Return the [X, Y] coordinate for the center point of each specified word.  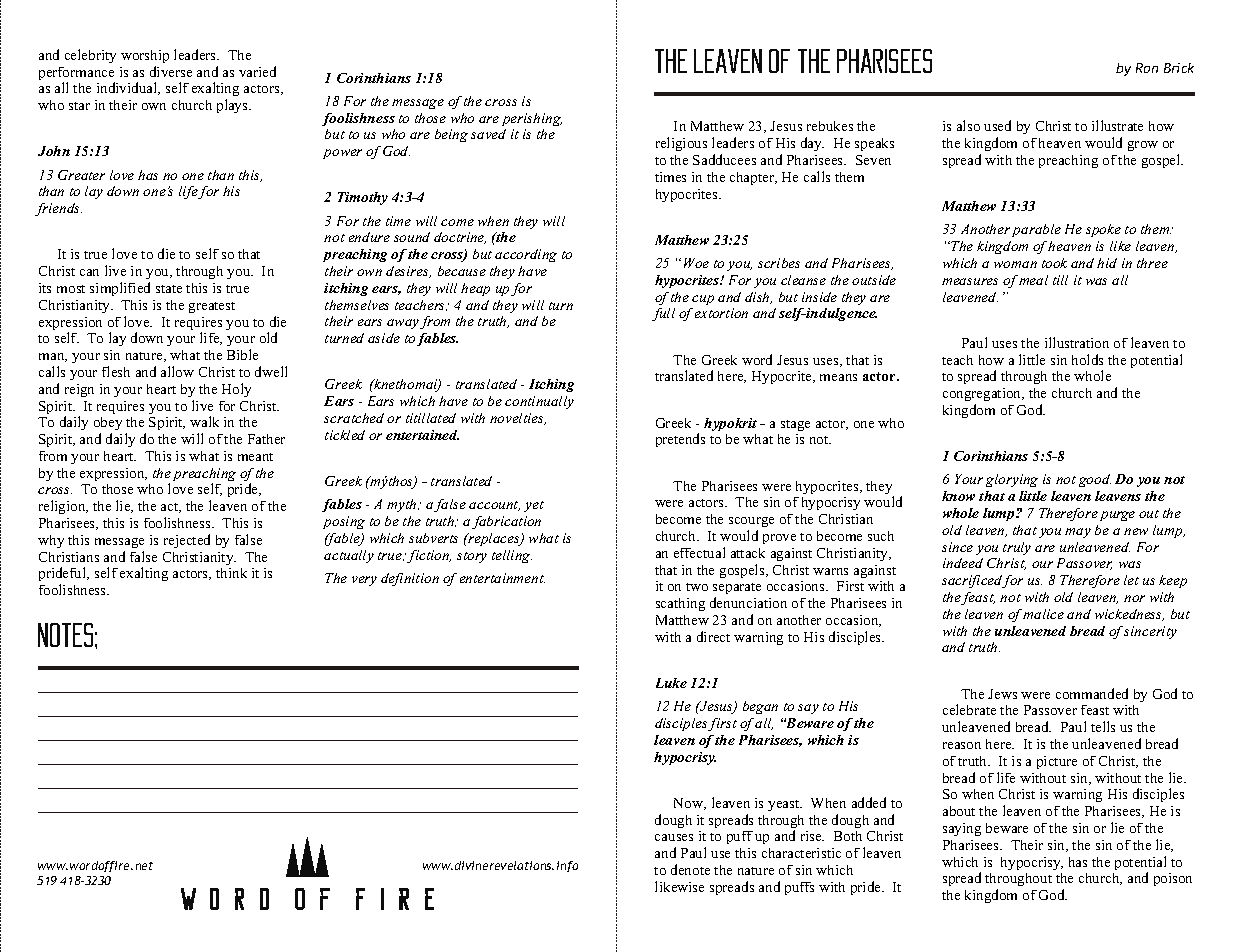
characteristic [801, 853]
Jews [1002, 694]
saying [962, 829]
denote [690, 869]
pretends [680, 440]
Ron [1147, 68]
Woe [696, 263]
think [231, 573]
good [1095, 480]
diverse [171, 71]
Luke [671, 683]
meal [1033, 280]
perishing [532, 119]
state [169, 289]
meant [255, 457]
